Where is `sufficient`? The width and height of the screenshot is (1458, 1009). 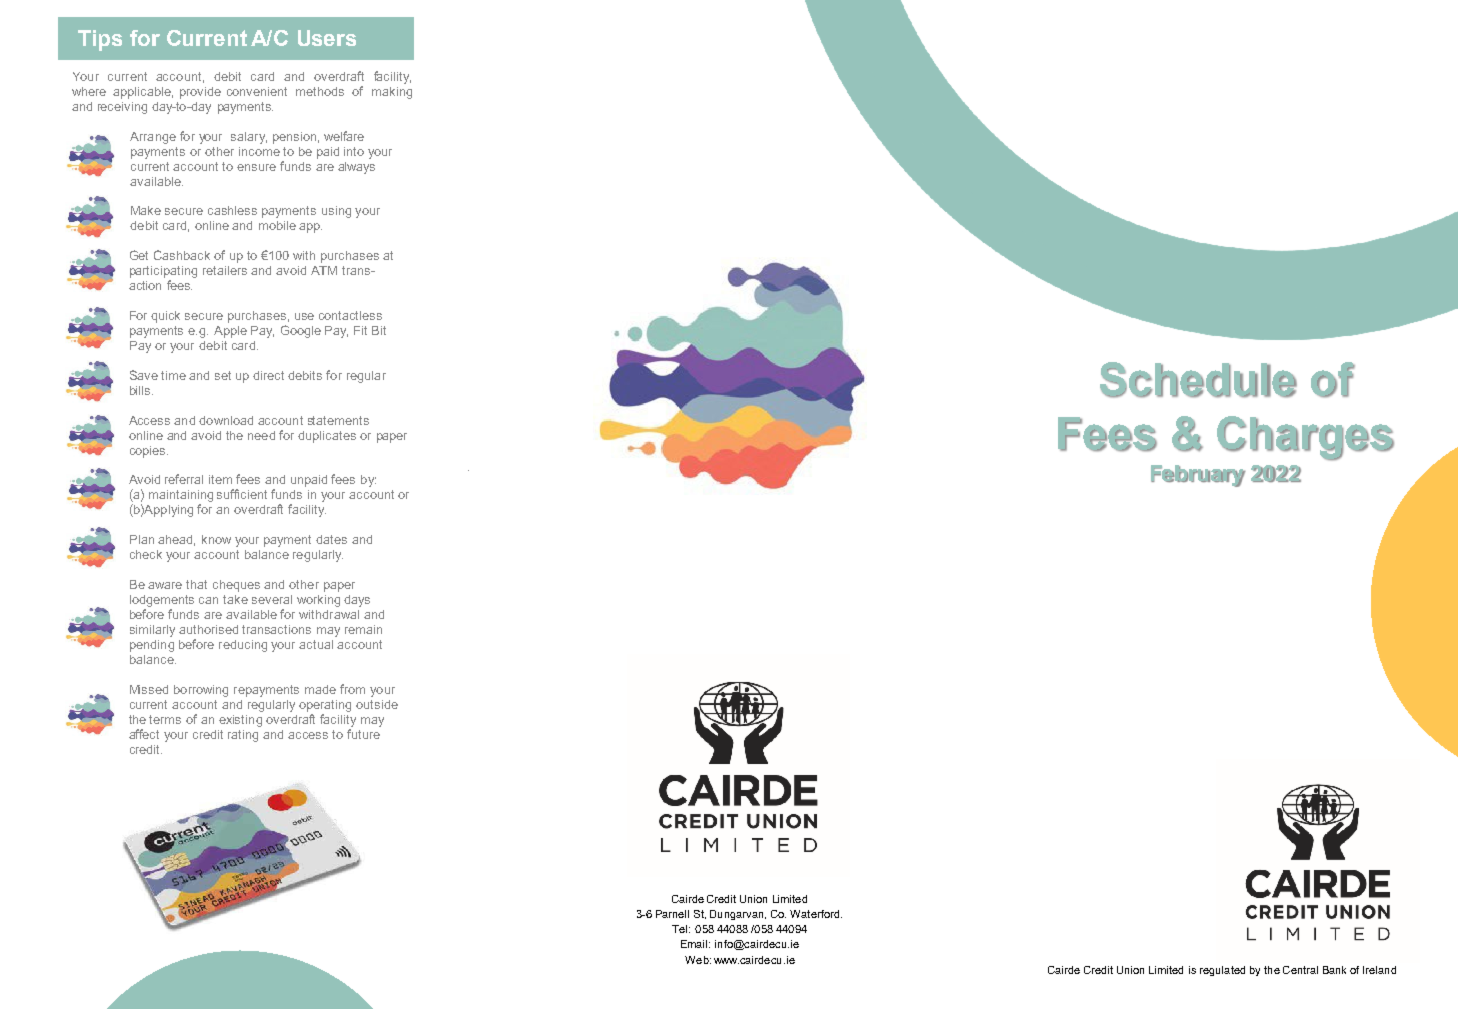 sufficient is located at coordinates (242, 494).
